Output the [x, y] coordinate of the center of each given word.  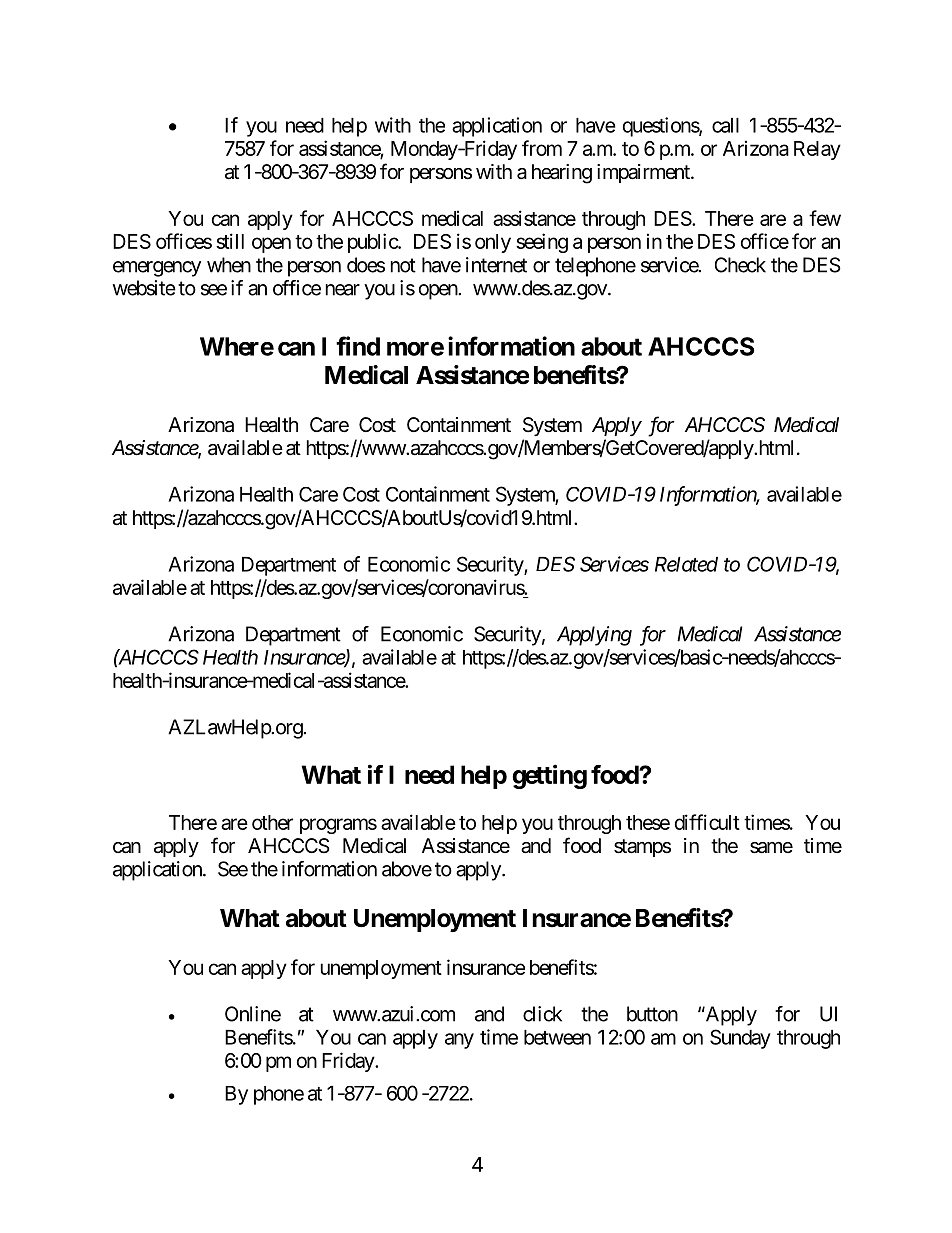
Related [686, 564]
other [272, 822]
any [459, 1041]
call [725, 125]
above [407, 869]
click [542, 1014]
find [358, 346]
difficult [707, 822]
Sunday [740, 1039]
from [542, 148]
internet [496, 265]
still [230, 241]
